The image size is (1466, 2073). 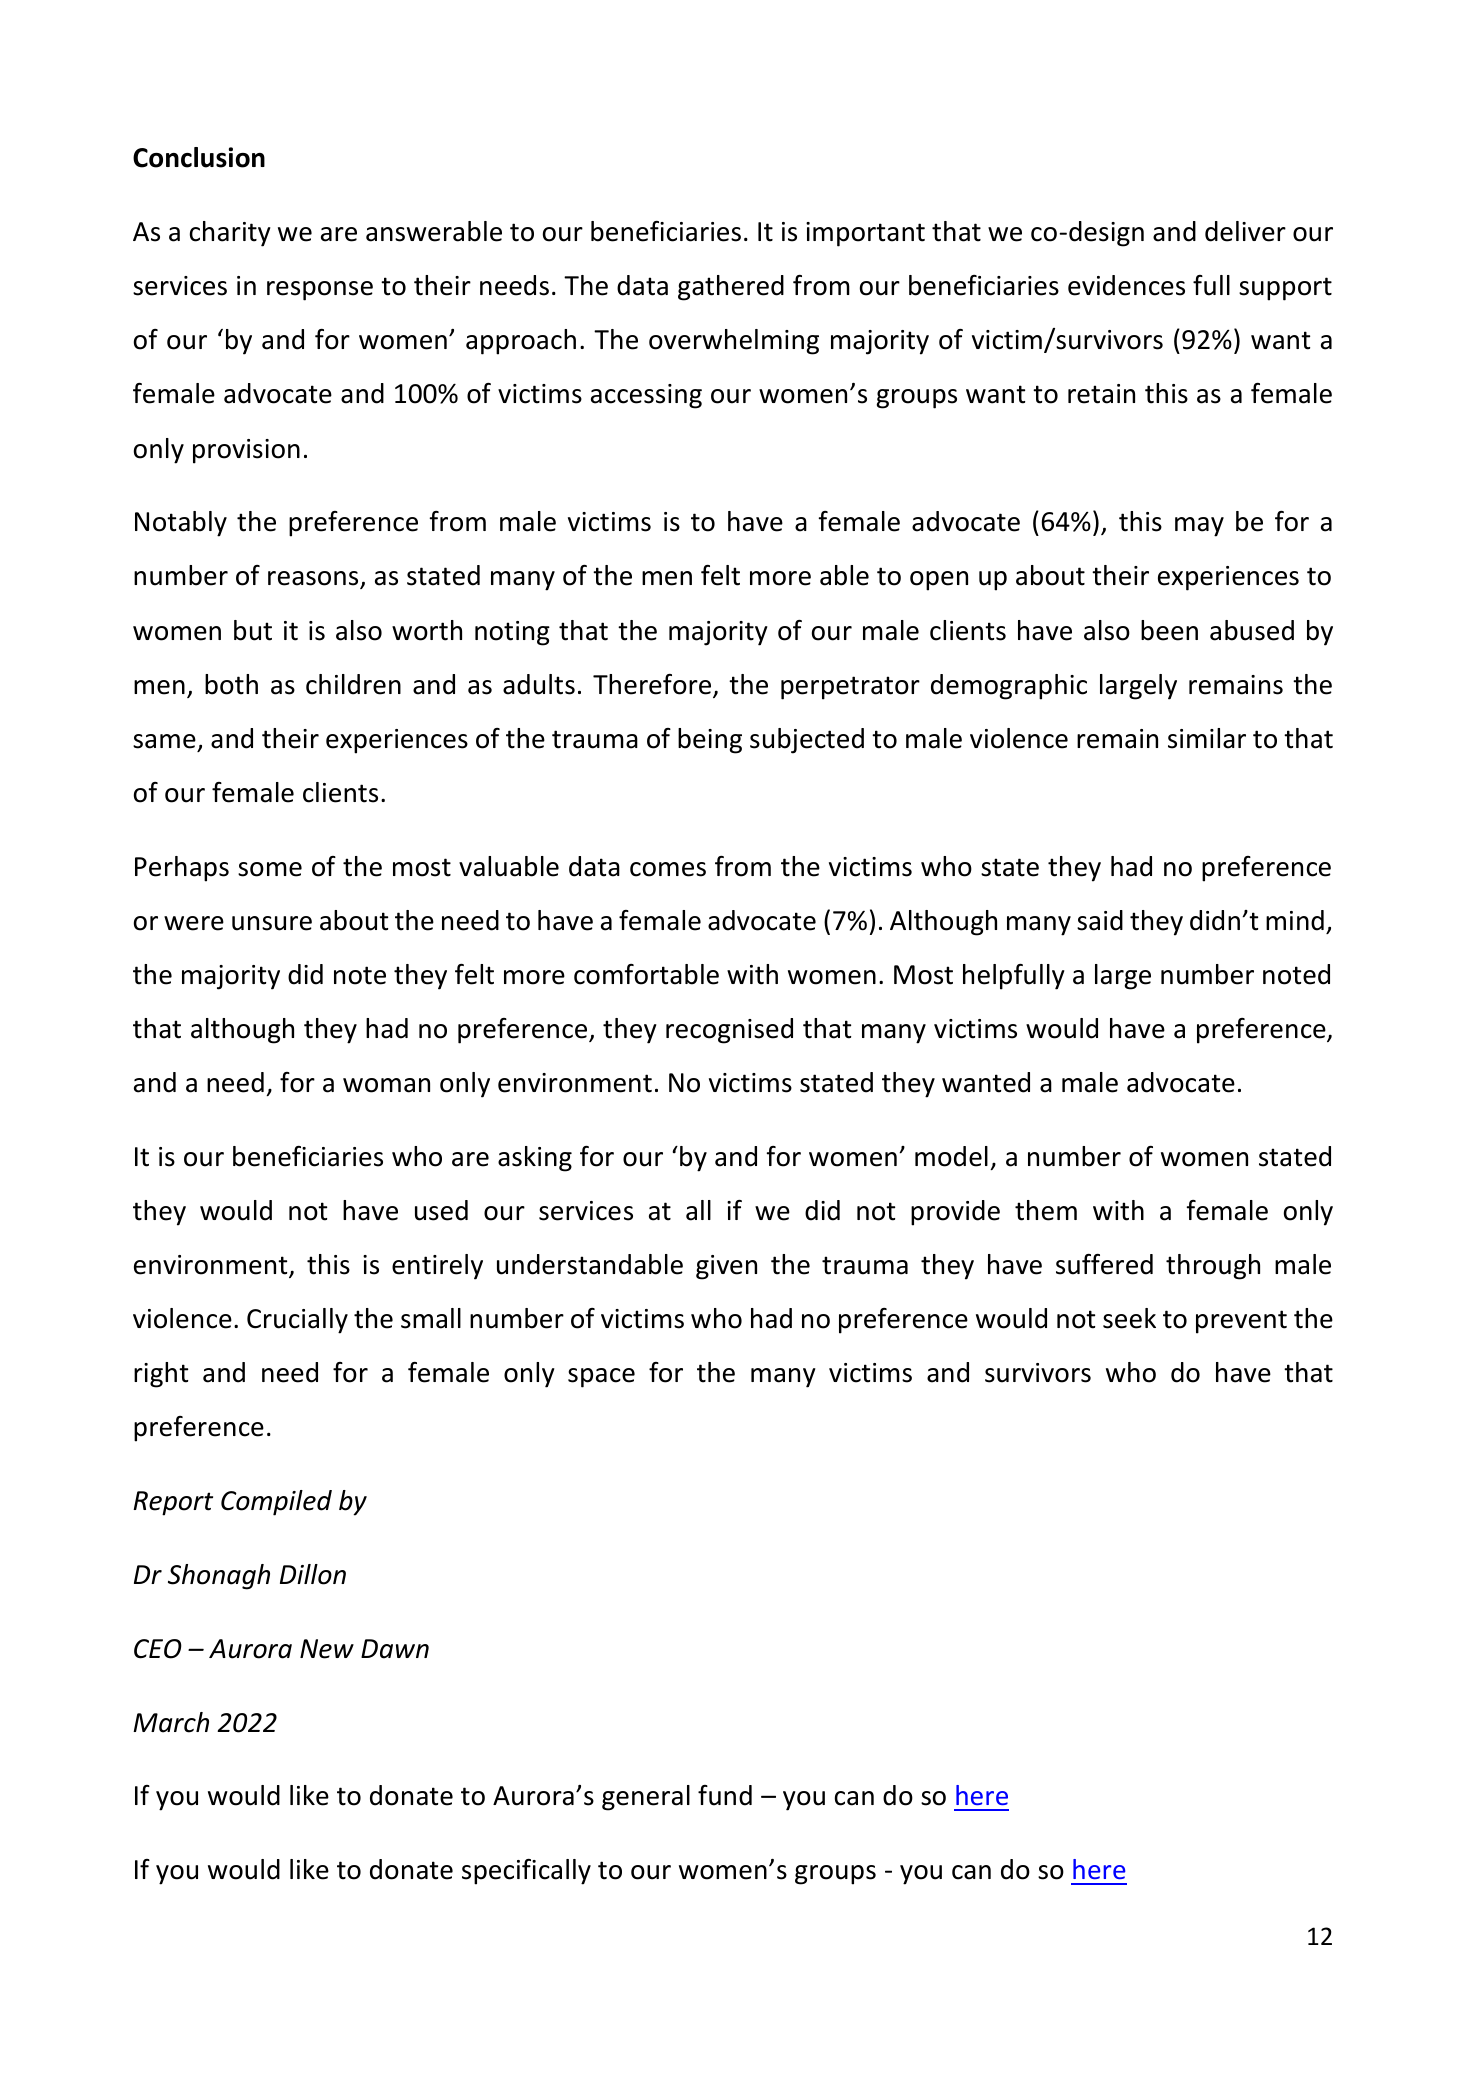 I want to click on charity, so click(x=230, y=234).
